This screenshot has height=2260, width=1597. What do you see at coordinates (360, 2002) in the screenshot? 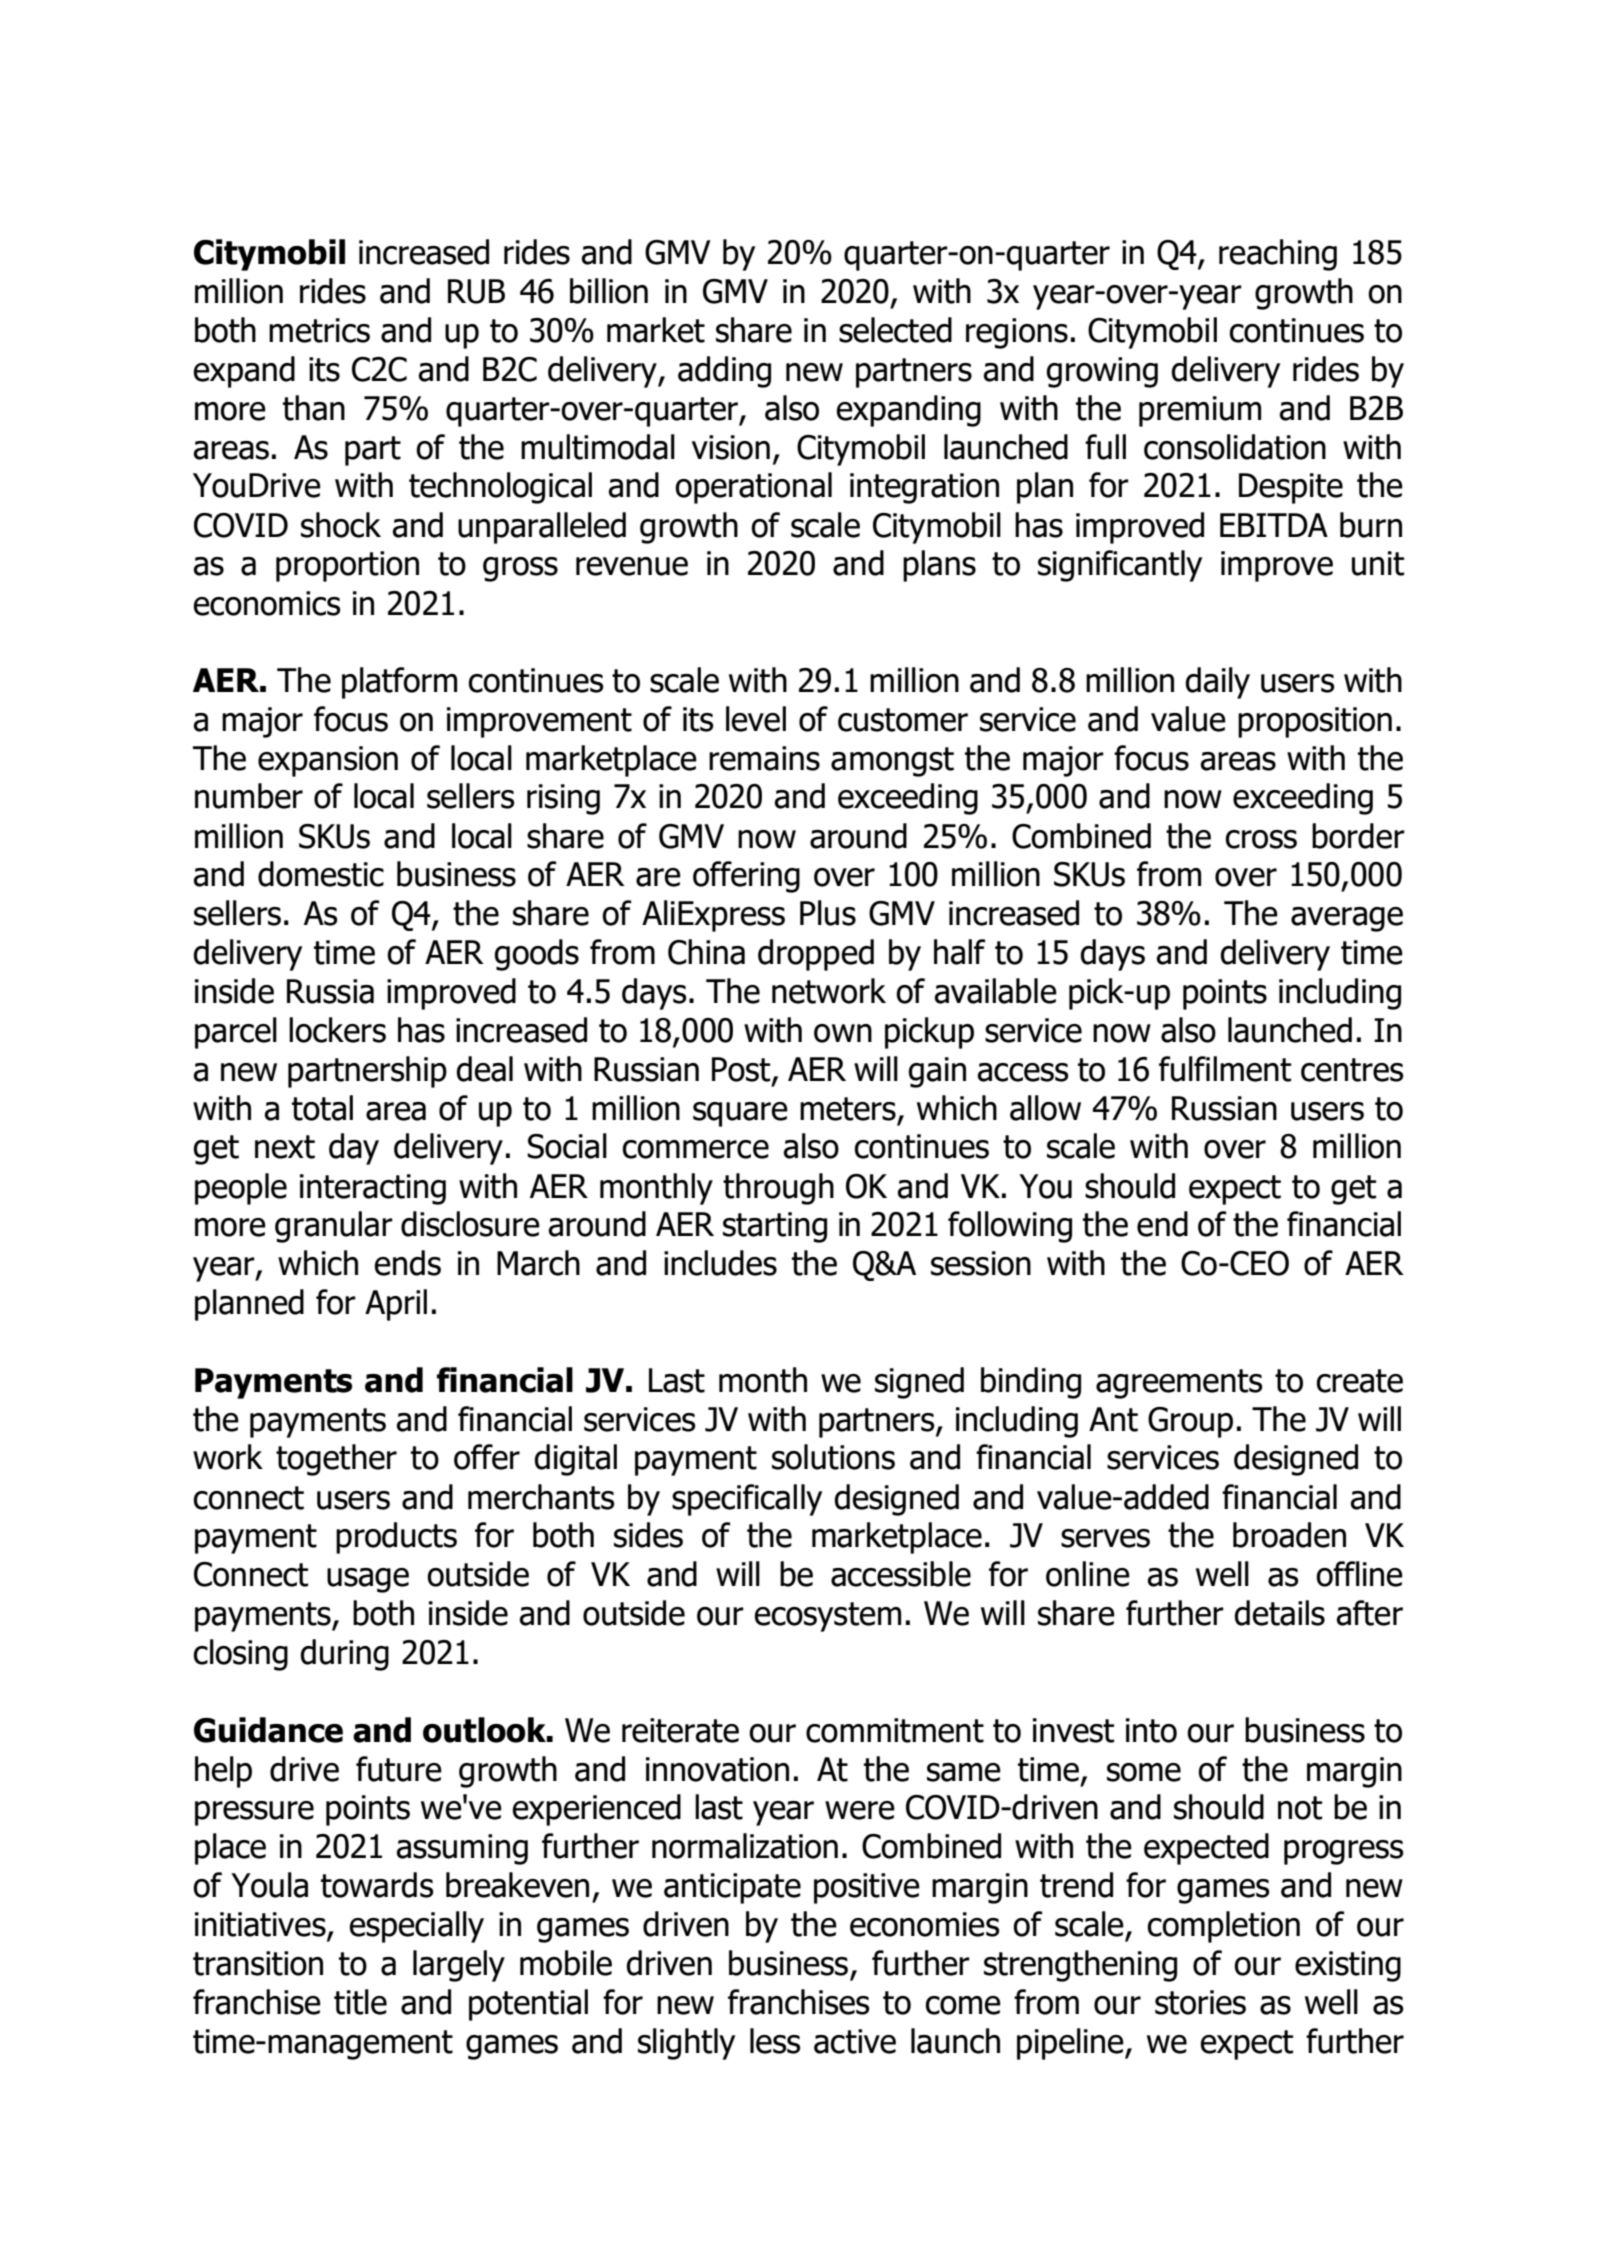
I see `title` at bounding box center [360, 2002].
